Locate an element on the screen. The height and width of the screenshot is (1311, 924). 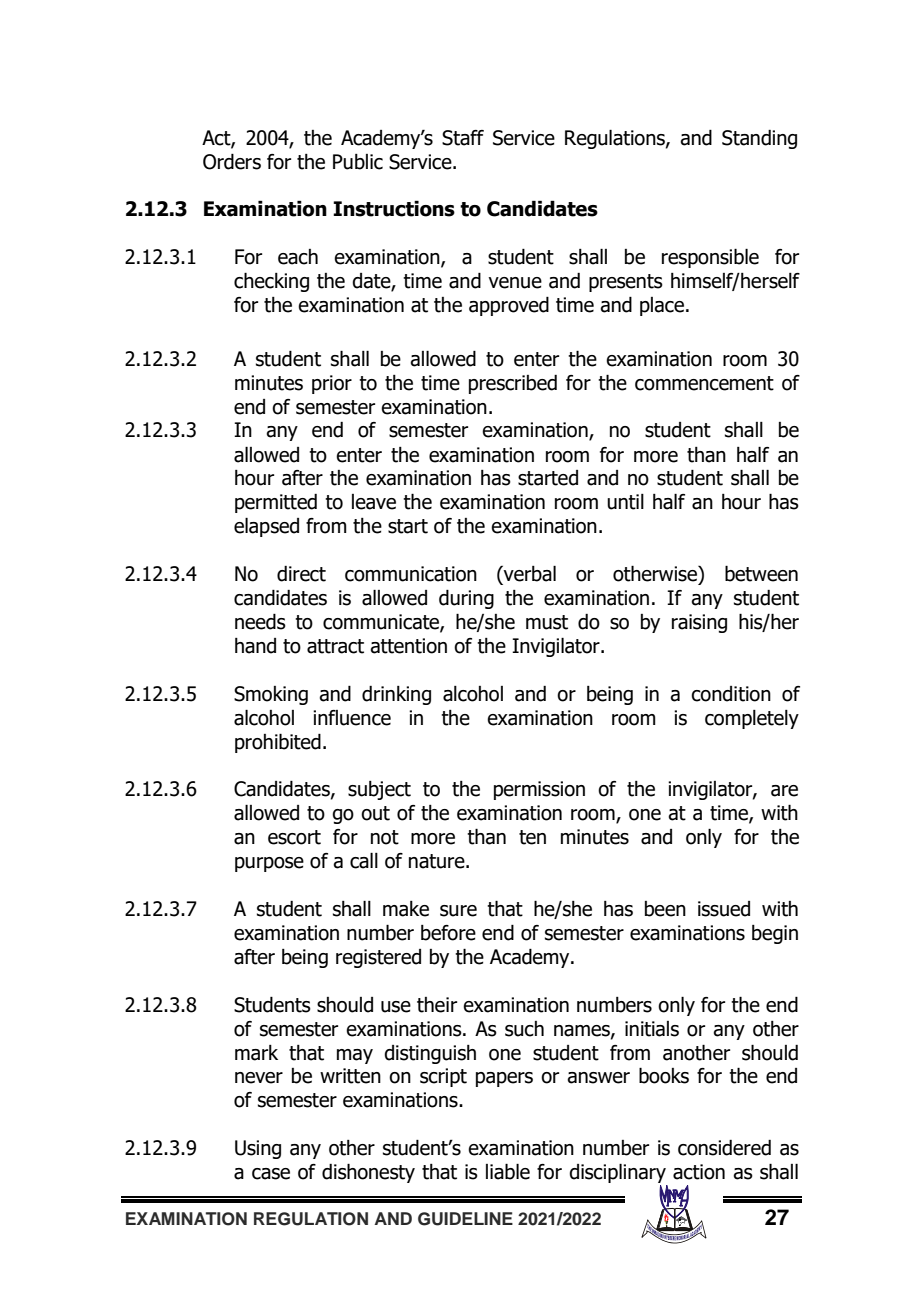
verbal is located at coordinates (529, 573).
